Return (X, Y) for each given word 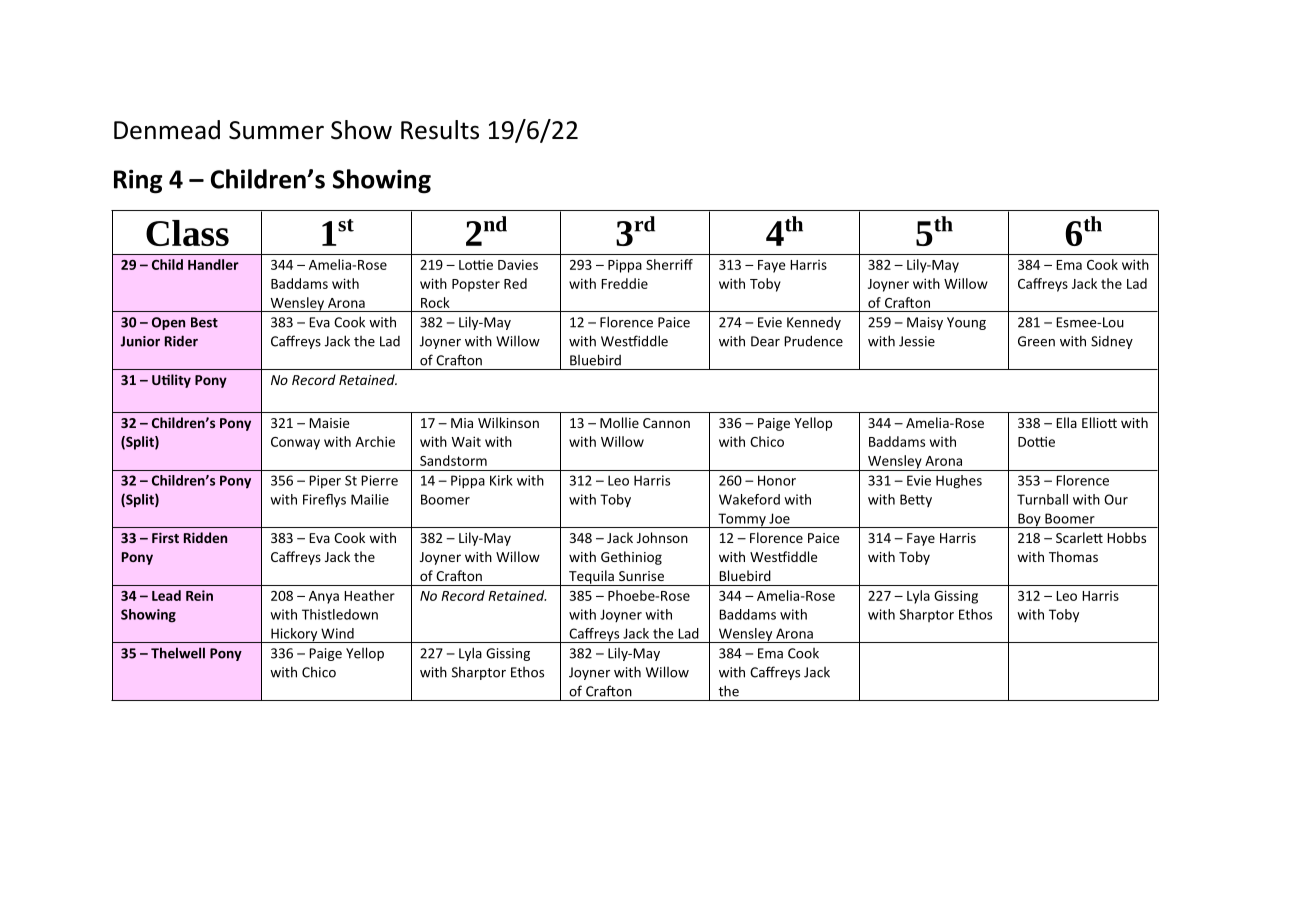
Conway (295, 443)
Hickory (294, 635)
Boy (1029, 520)
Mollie (619, 422)
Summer (276, 130)
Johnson (662, 537)
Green (1036, 341)
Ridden (205, 537)
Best (204, 322)
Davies (518, 264)
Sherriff (669, 264)
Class (187, 233)
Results (440, 130)
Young (966, 323)
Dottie (1036, 441)
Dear (765, 341)
